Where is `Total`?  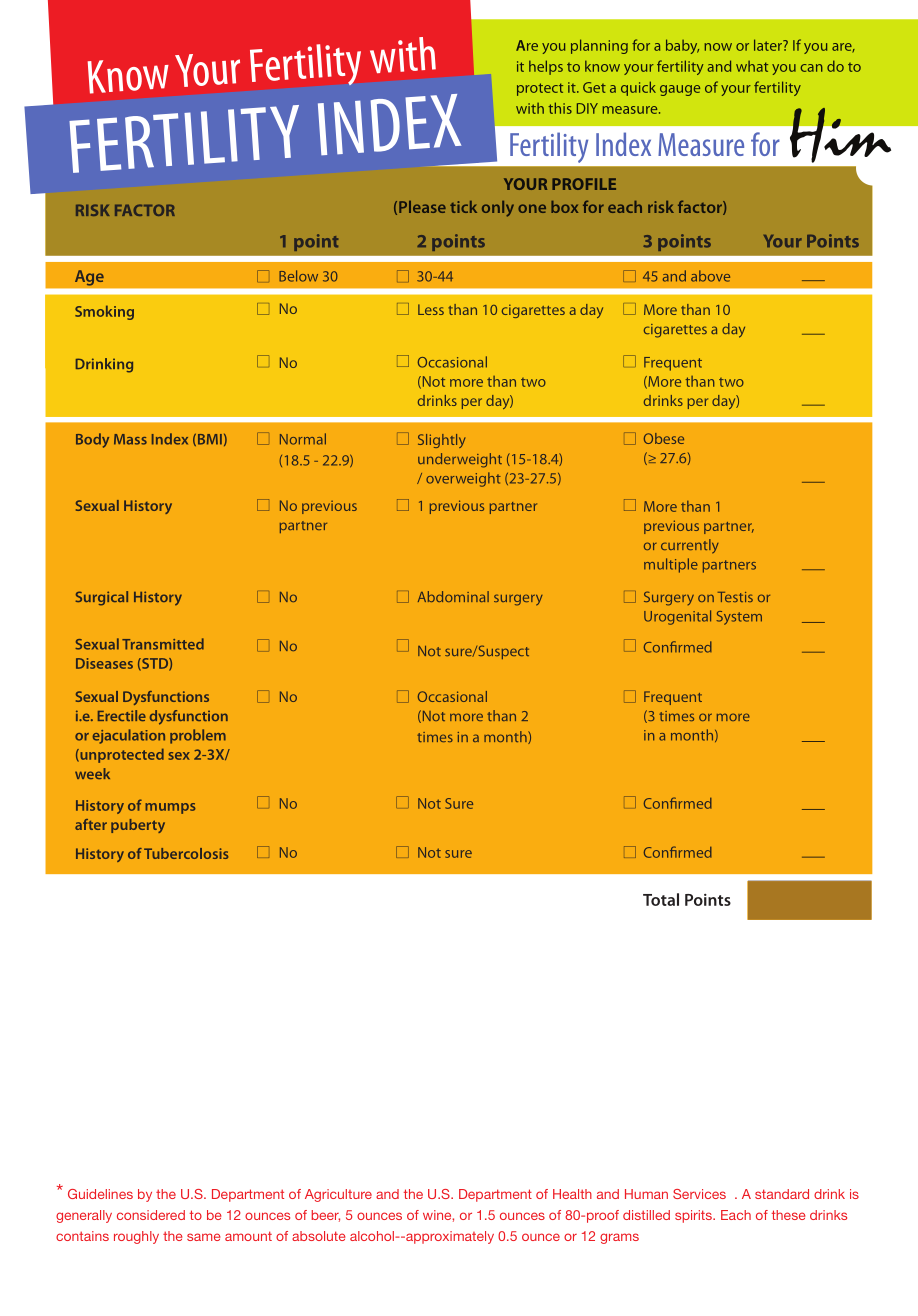
Total is located at coordinates (661, 899).
